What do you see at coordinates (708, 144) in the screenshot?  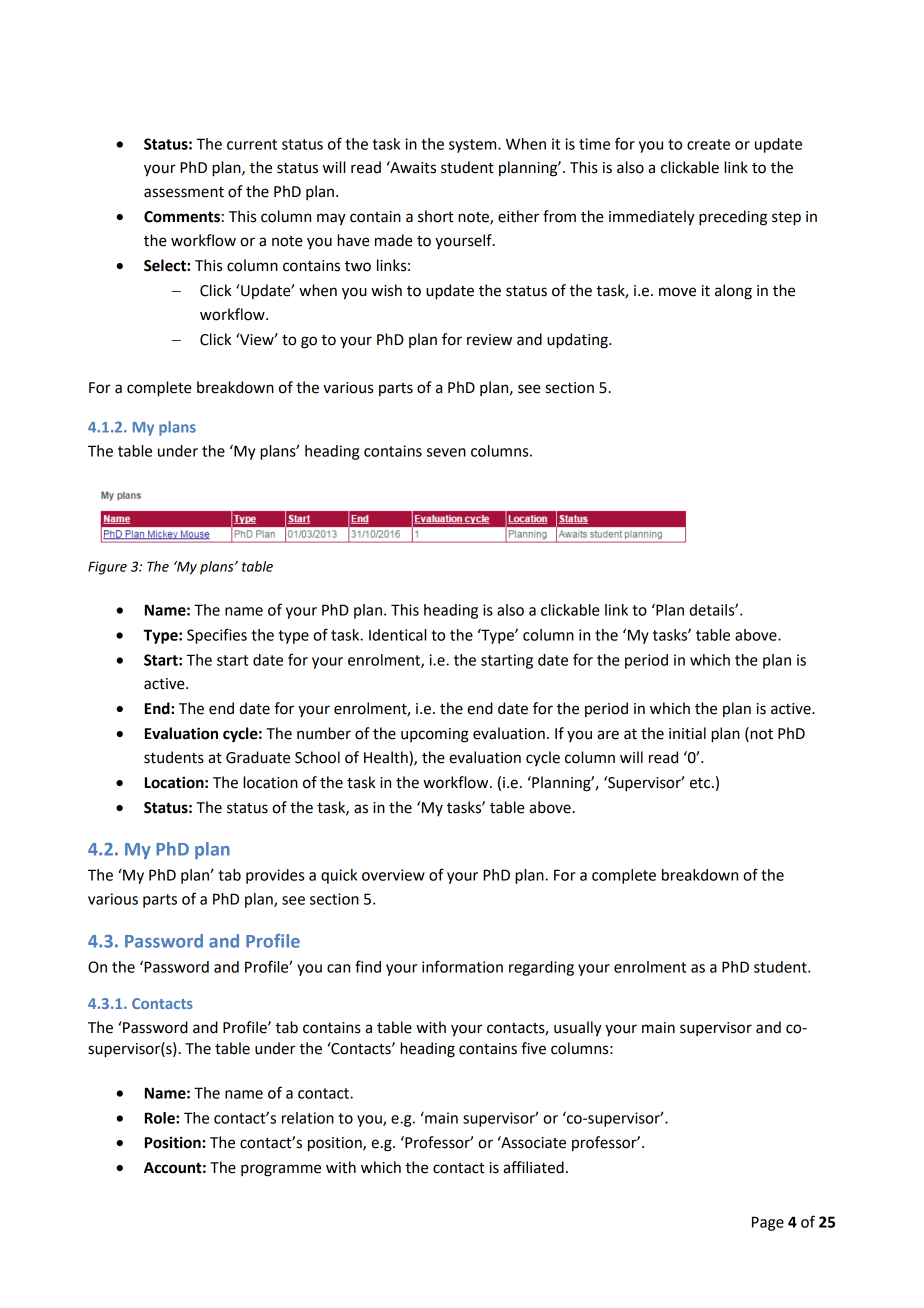 I see `create` at bounding box center [708, 144].
